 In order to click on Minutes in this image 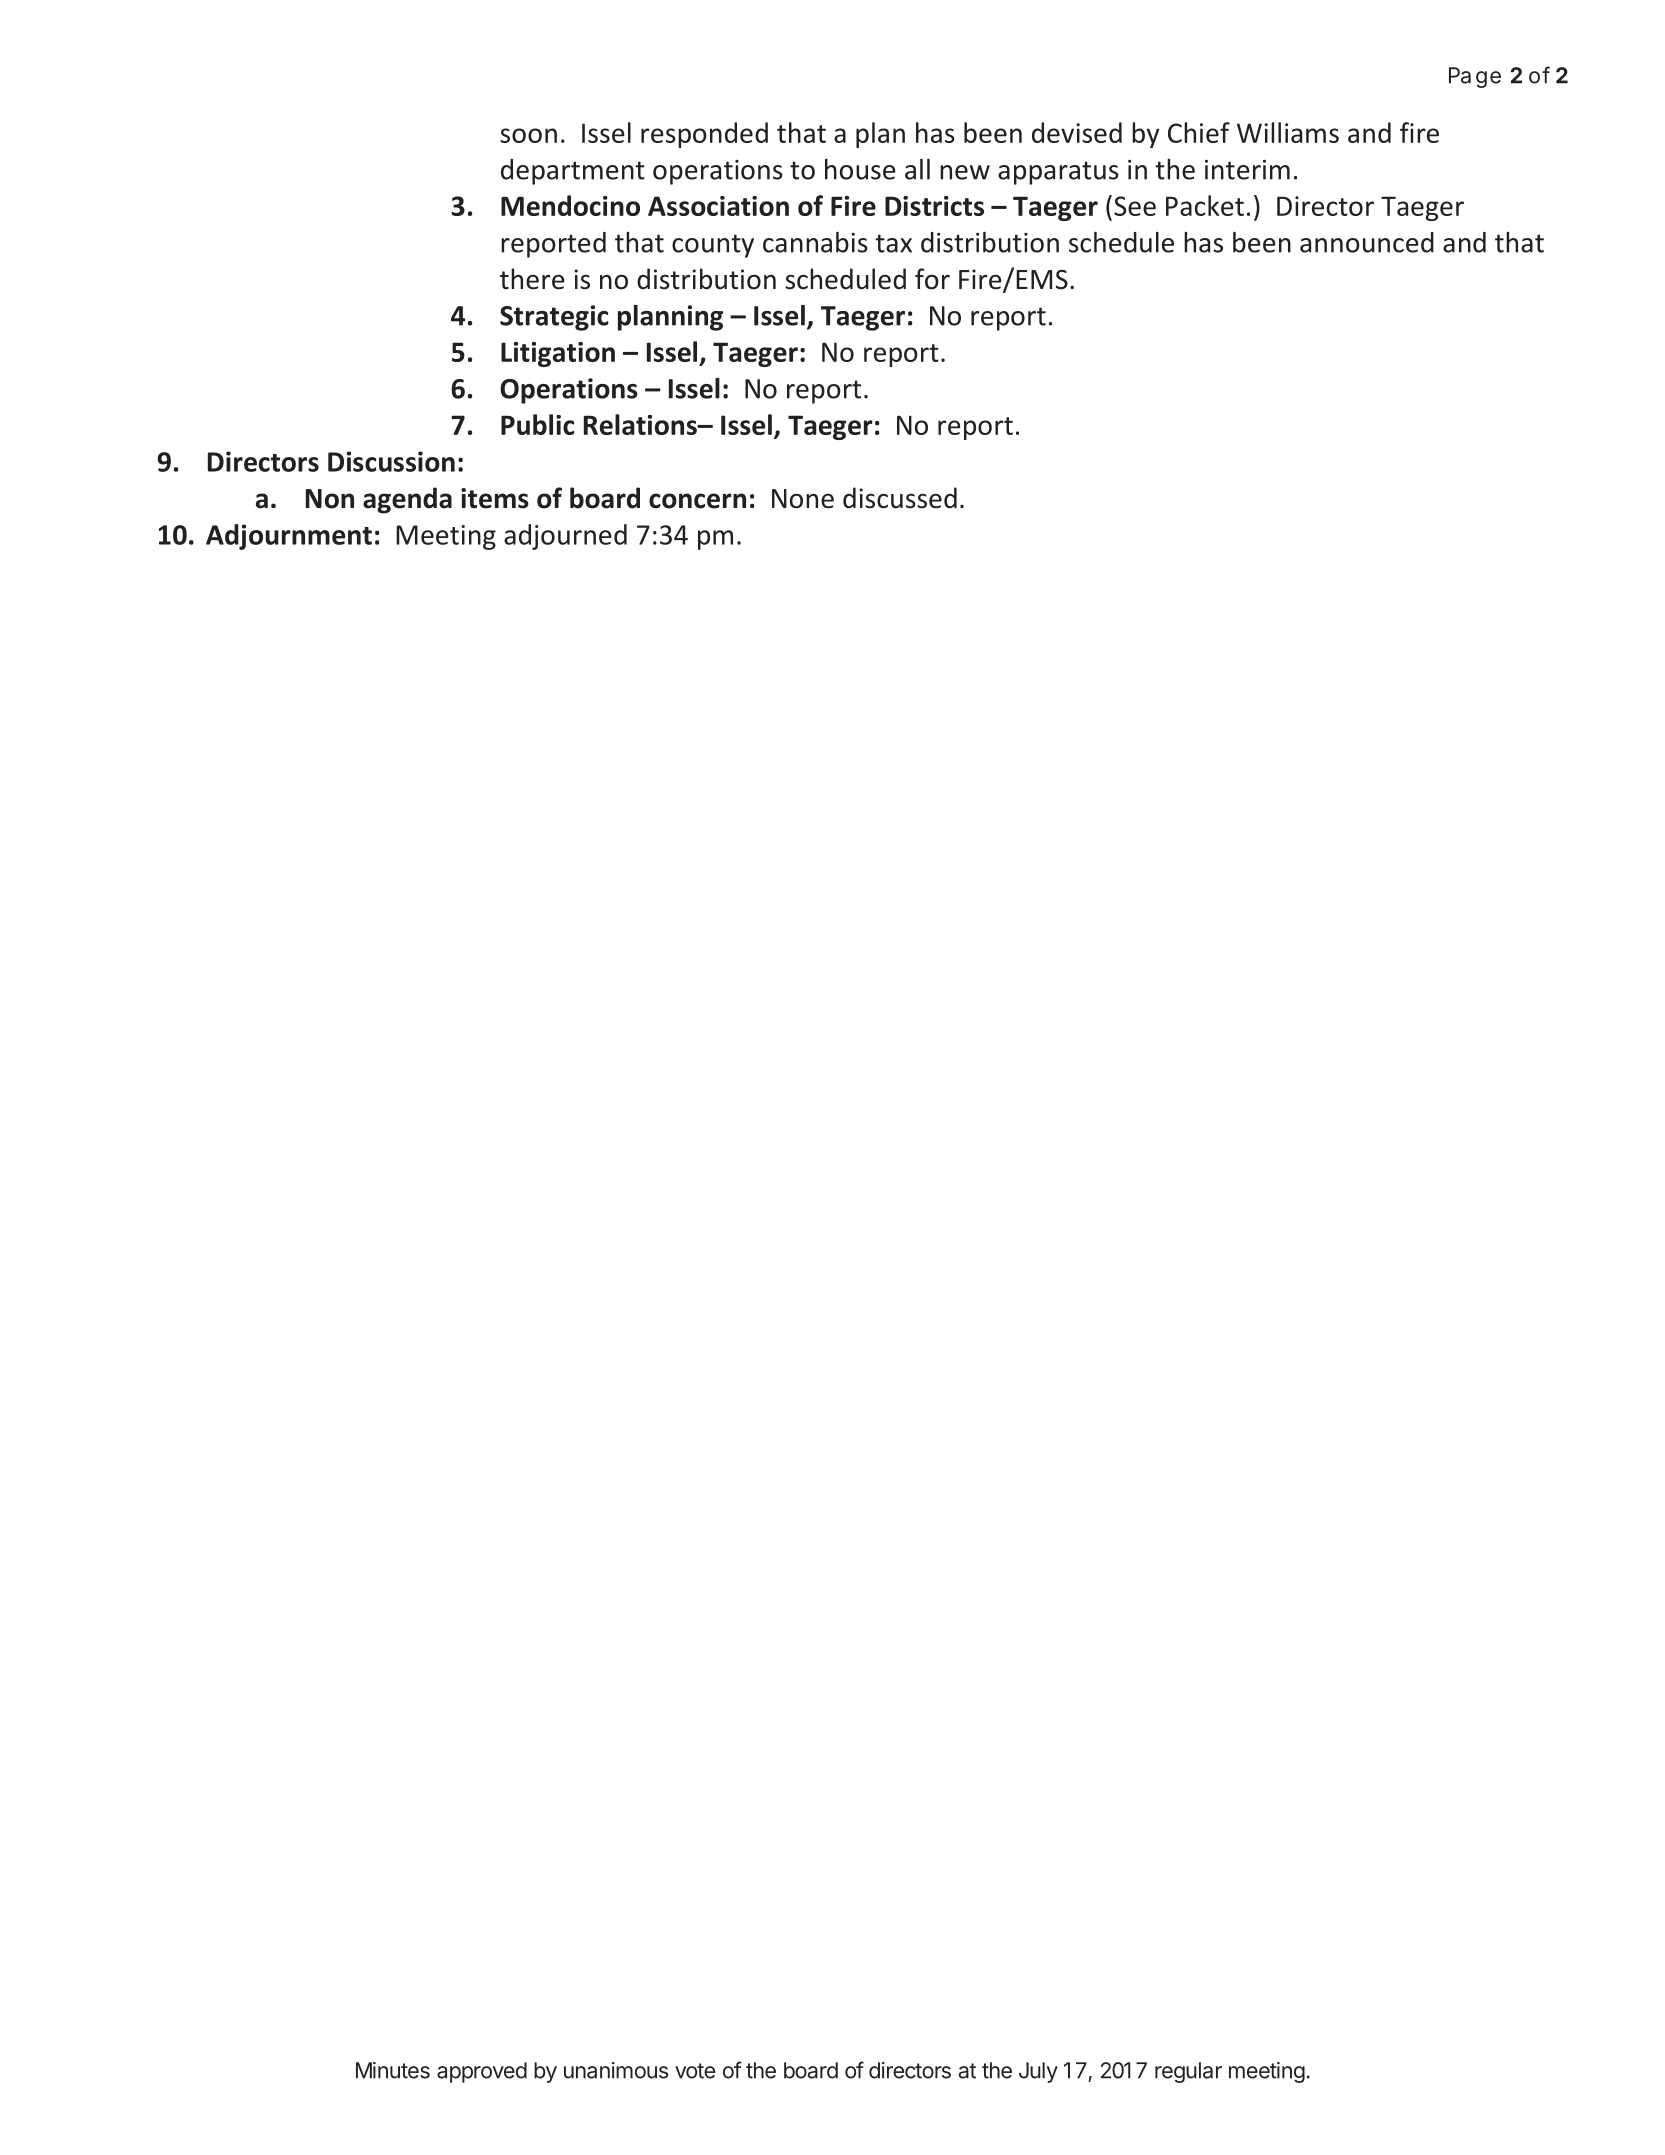, I will do `click(393, 2070)`.
